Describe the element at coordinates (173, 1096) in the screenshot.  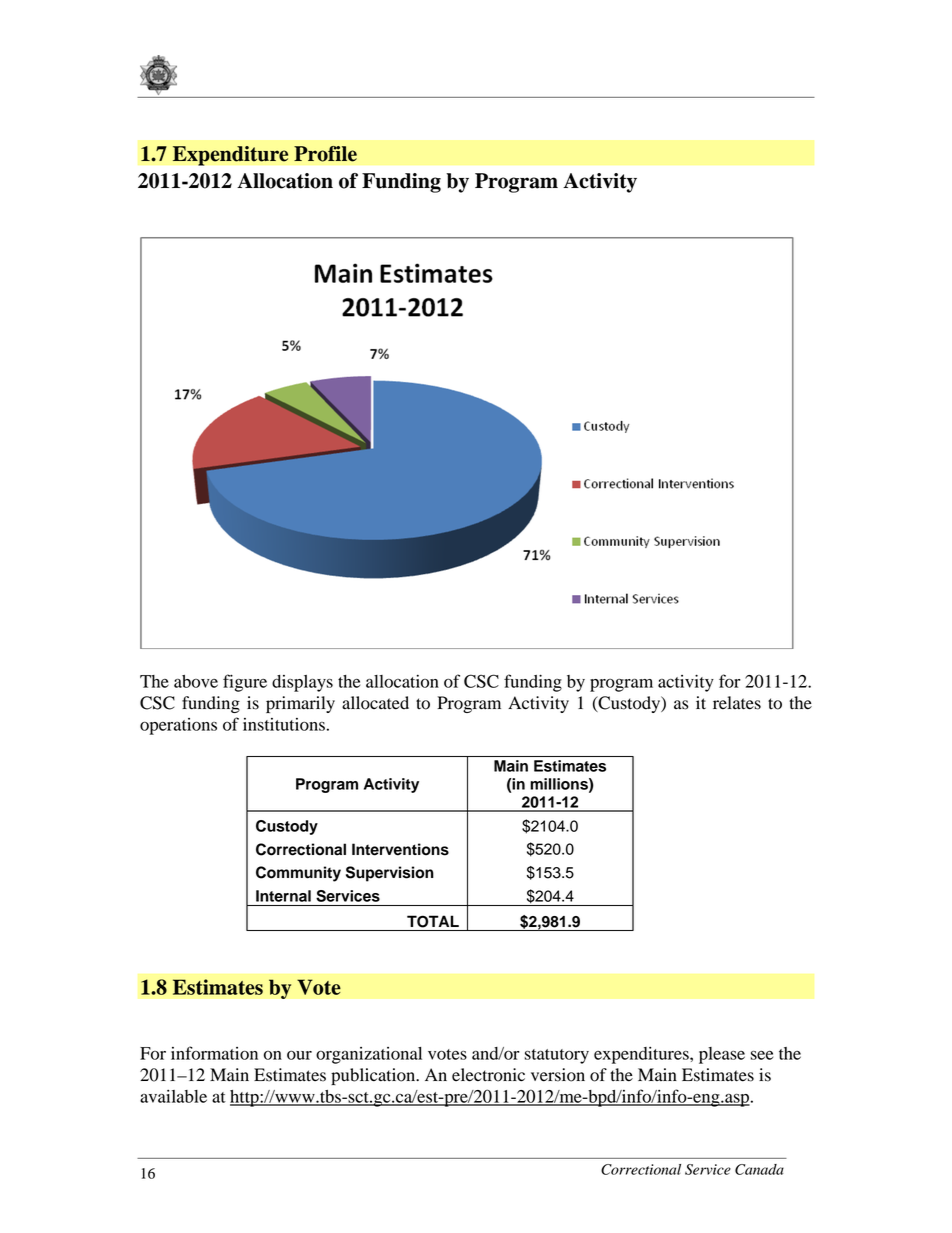
I see `available` at that location.
